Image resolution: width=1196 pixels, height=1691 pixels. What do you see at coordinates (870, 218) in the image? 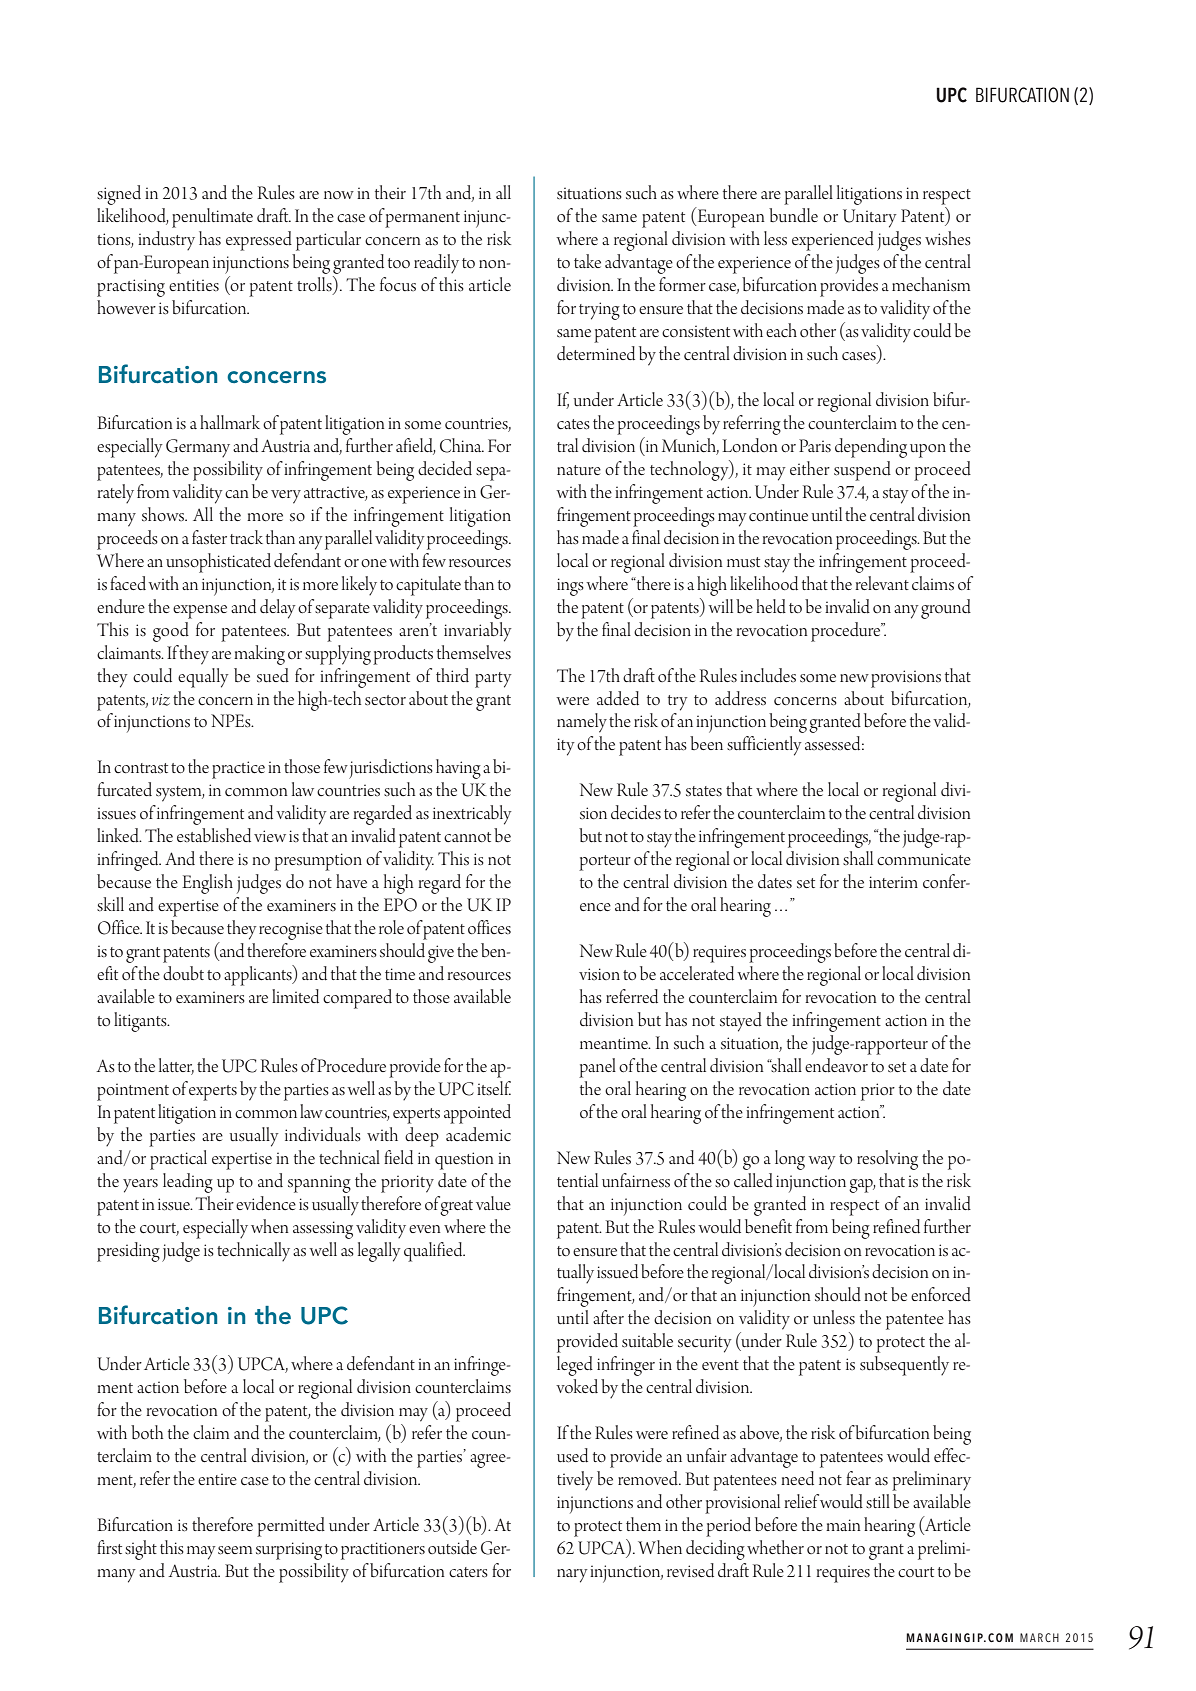
I see `Unitary` at bounding box center [870, 218].
